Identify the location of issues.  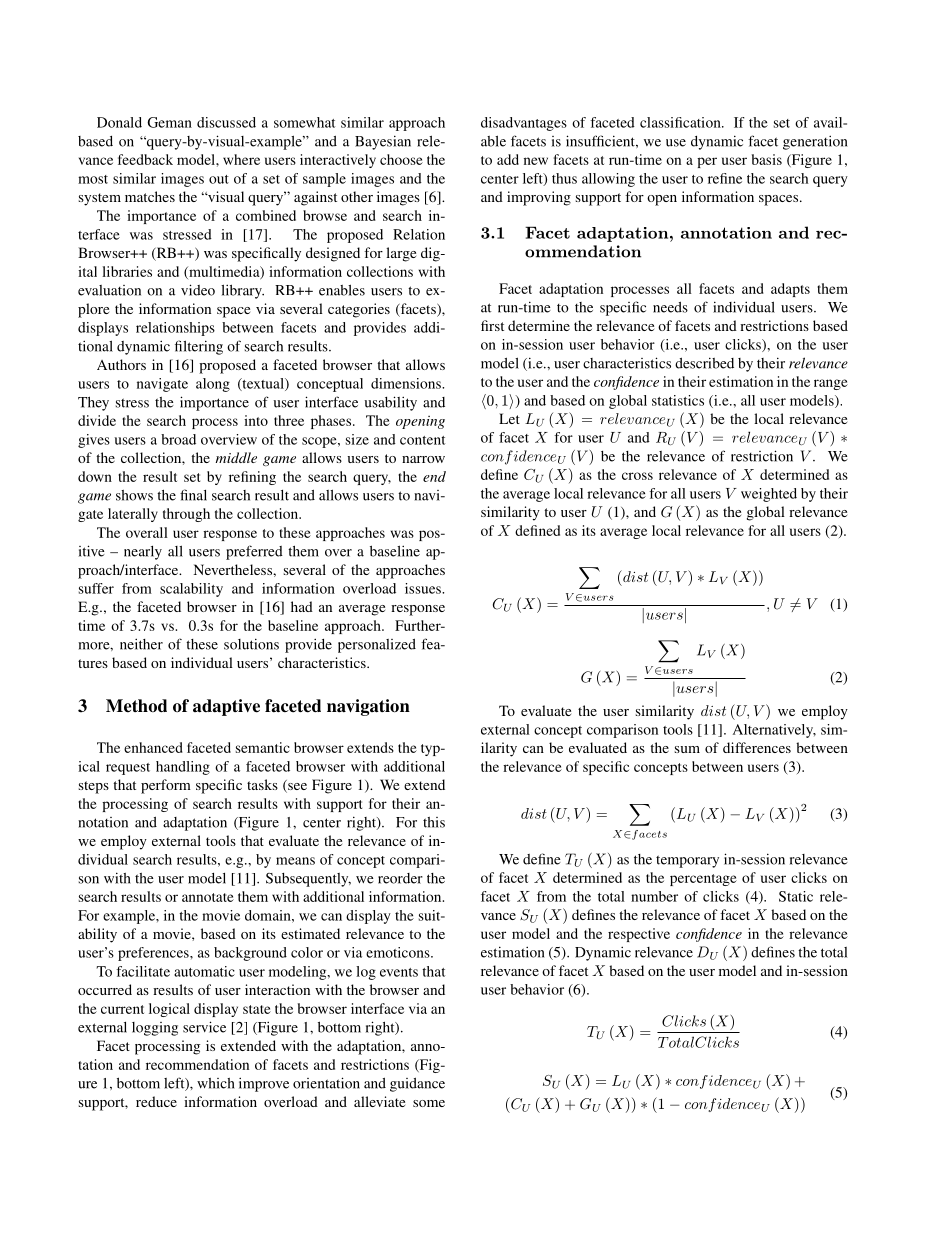
(424, 588).
